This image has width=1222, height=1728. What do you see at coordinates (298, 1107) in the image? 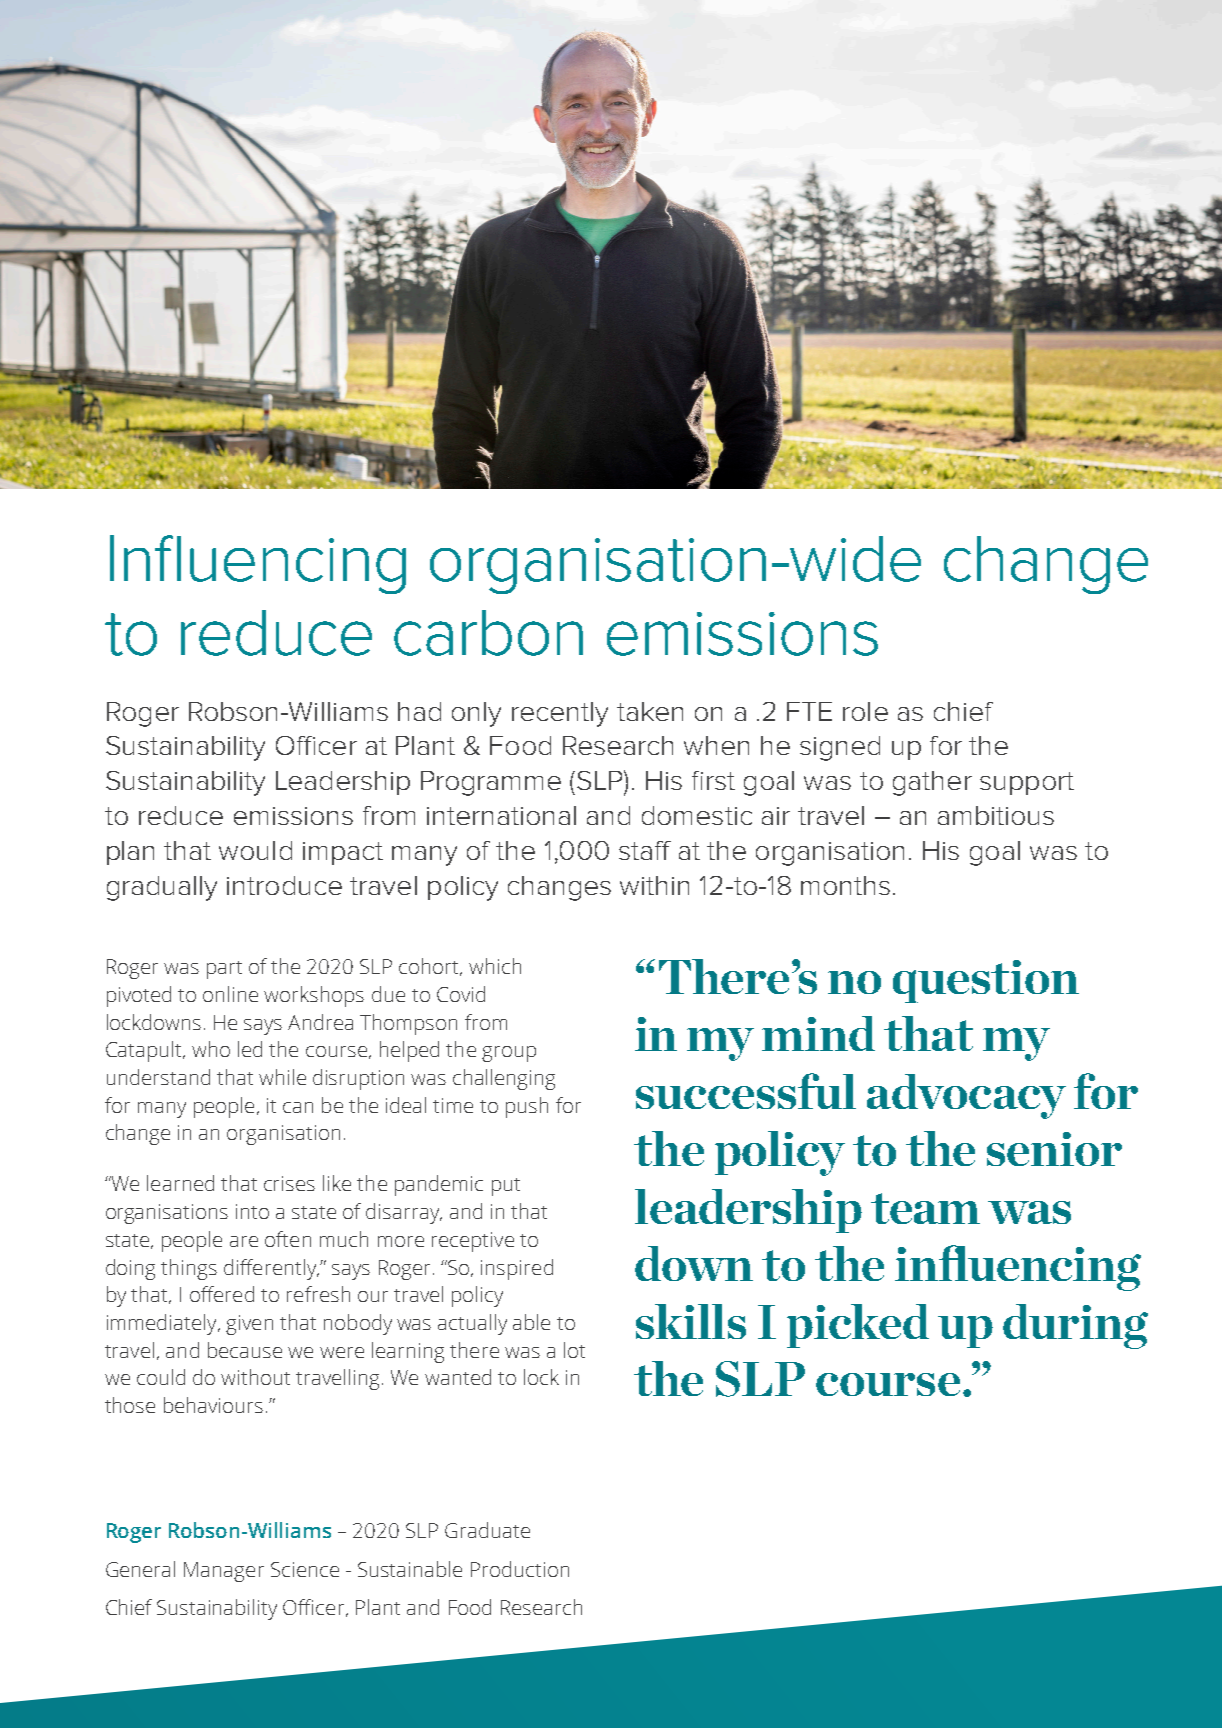
I see `can` at bounding box center [298, 1107].
